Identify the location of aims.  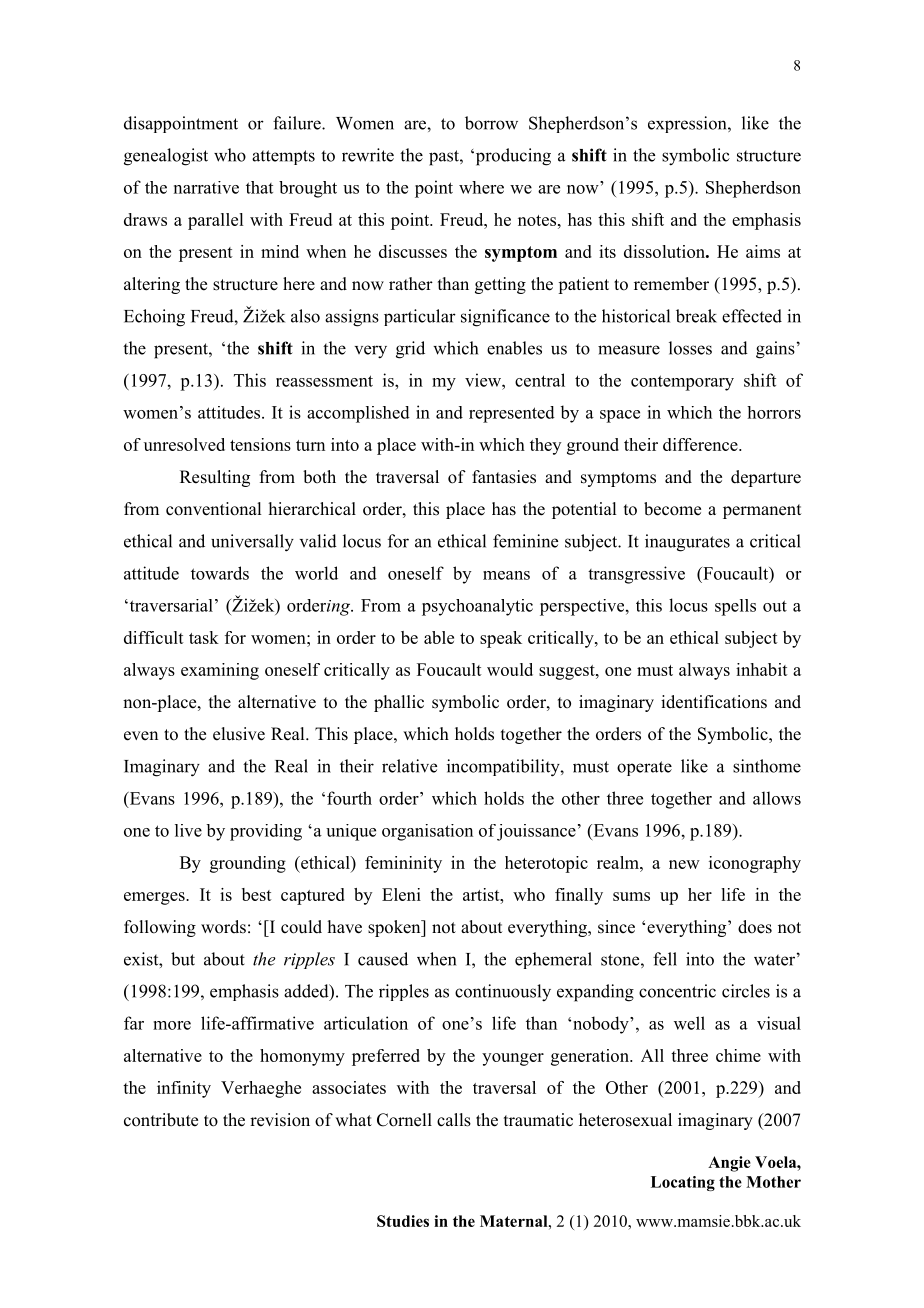
(763, 251).
